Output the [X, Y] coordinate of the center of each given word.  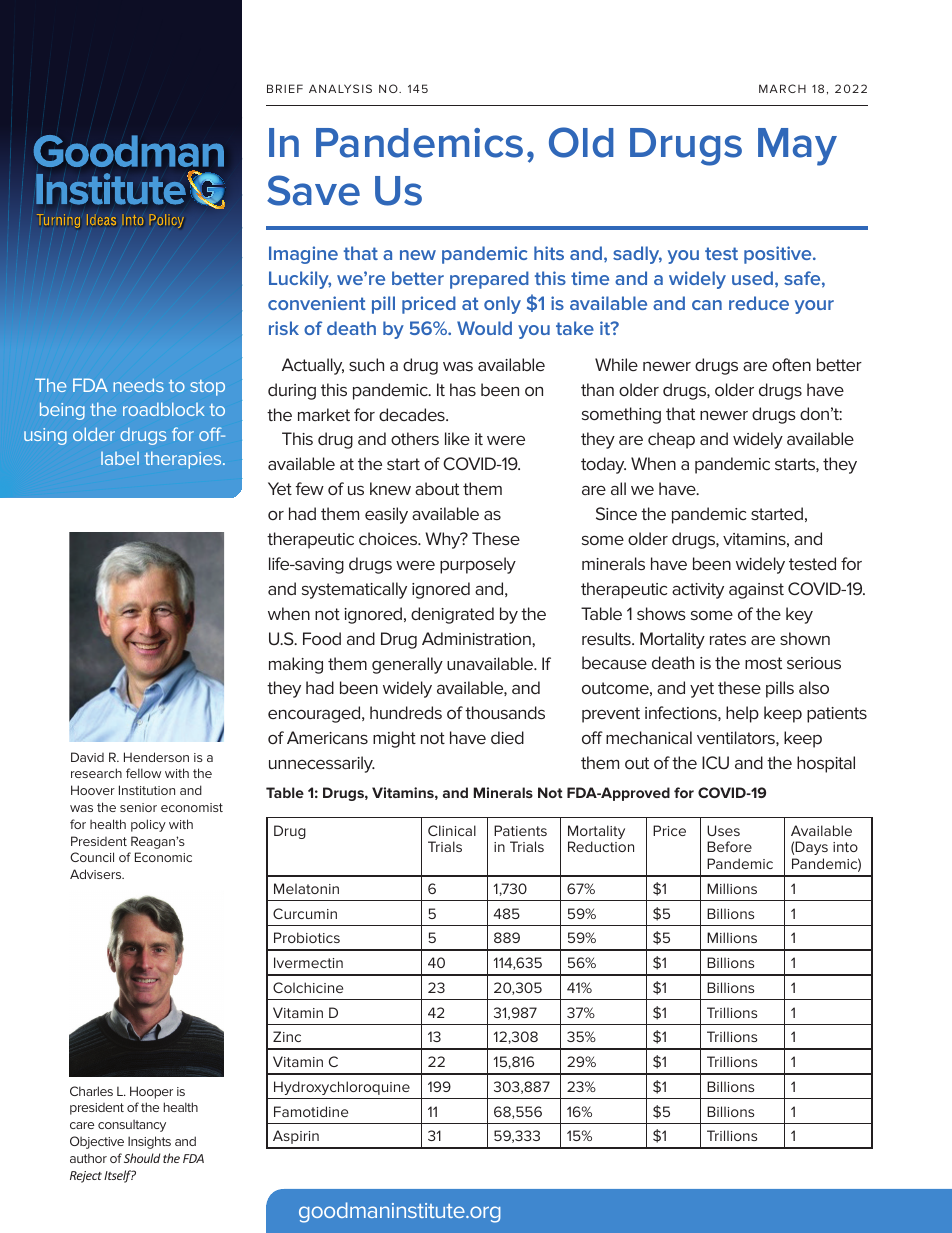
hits [549, 253]
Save [313, 190]
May [797, 147]
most [763, 663]
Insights [149, 1142]
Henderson [156, 757]
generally [407, 665]
